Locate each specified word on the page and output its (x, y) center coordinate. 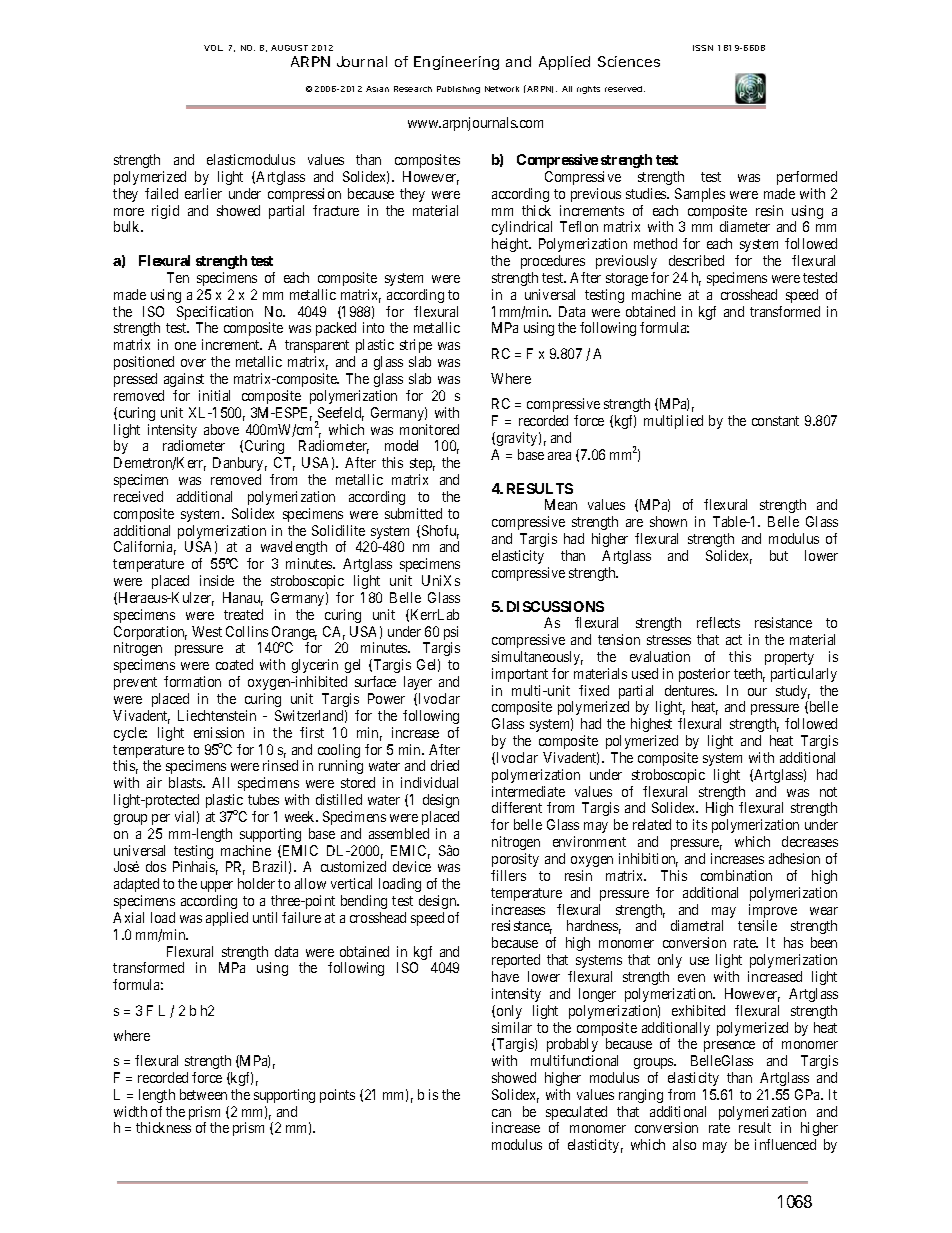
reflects (718, 622)
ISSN (703, 48)
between (203, 1094)
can (501, 1113)
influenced (785, 1144)
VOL (213, 48)
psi (451, 634)
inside (217, 580)
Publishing (458, 90)
